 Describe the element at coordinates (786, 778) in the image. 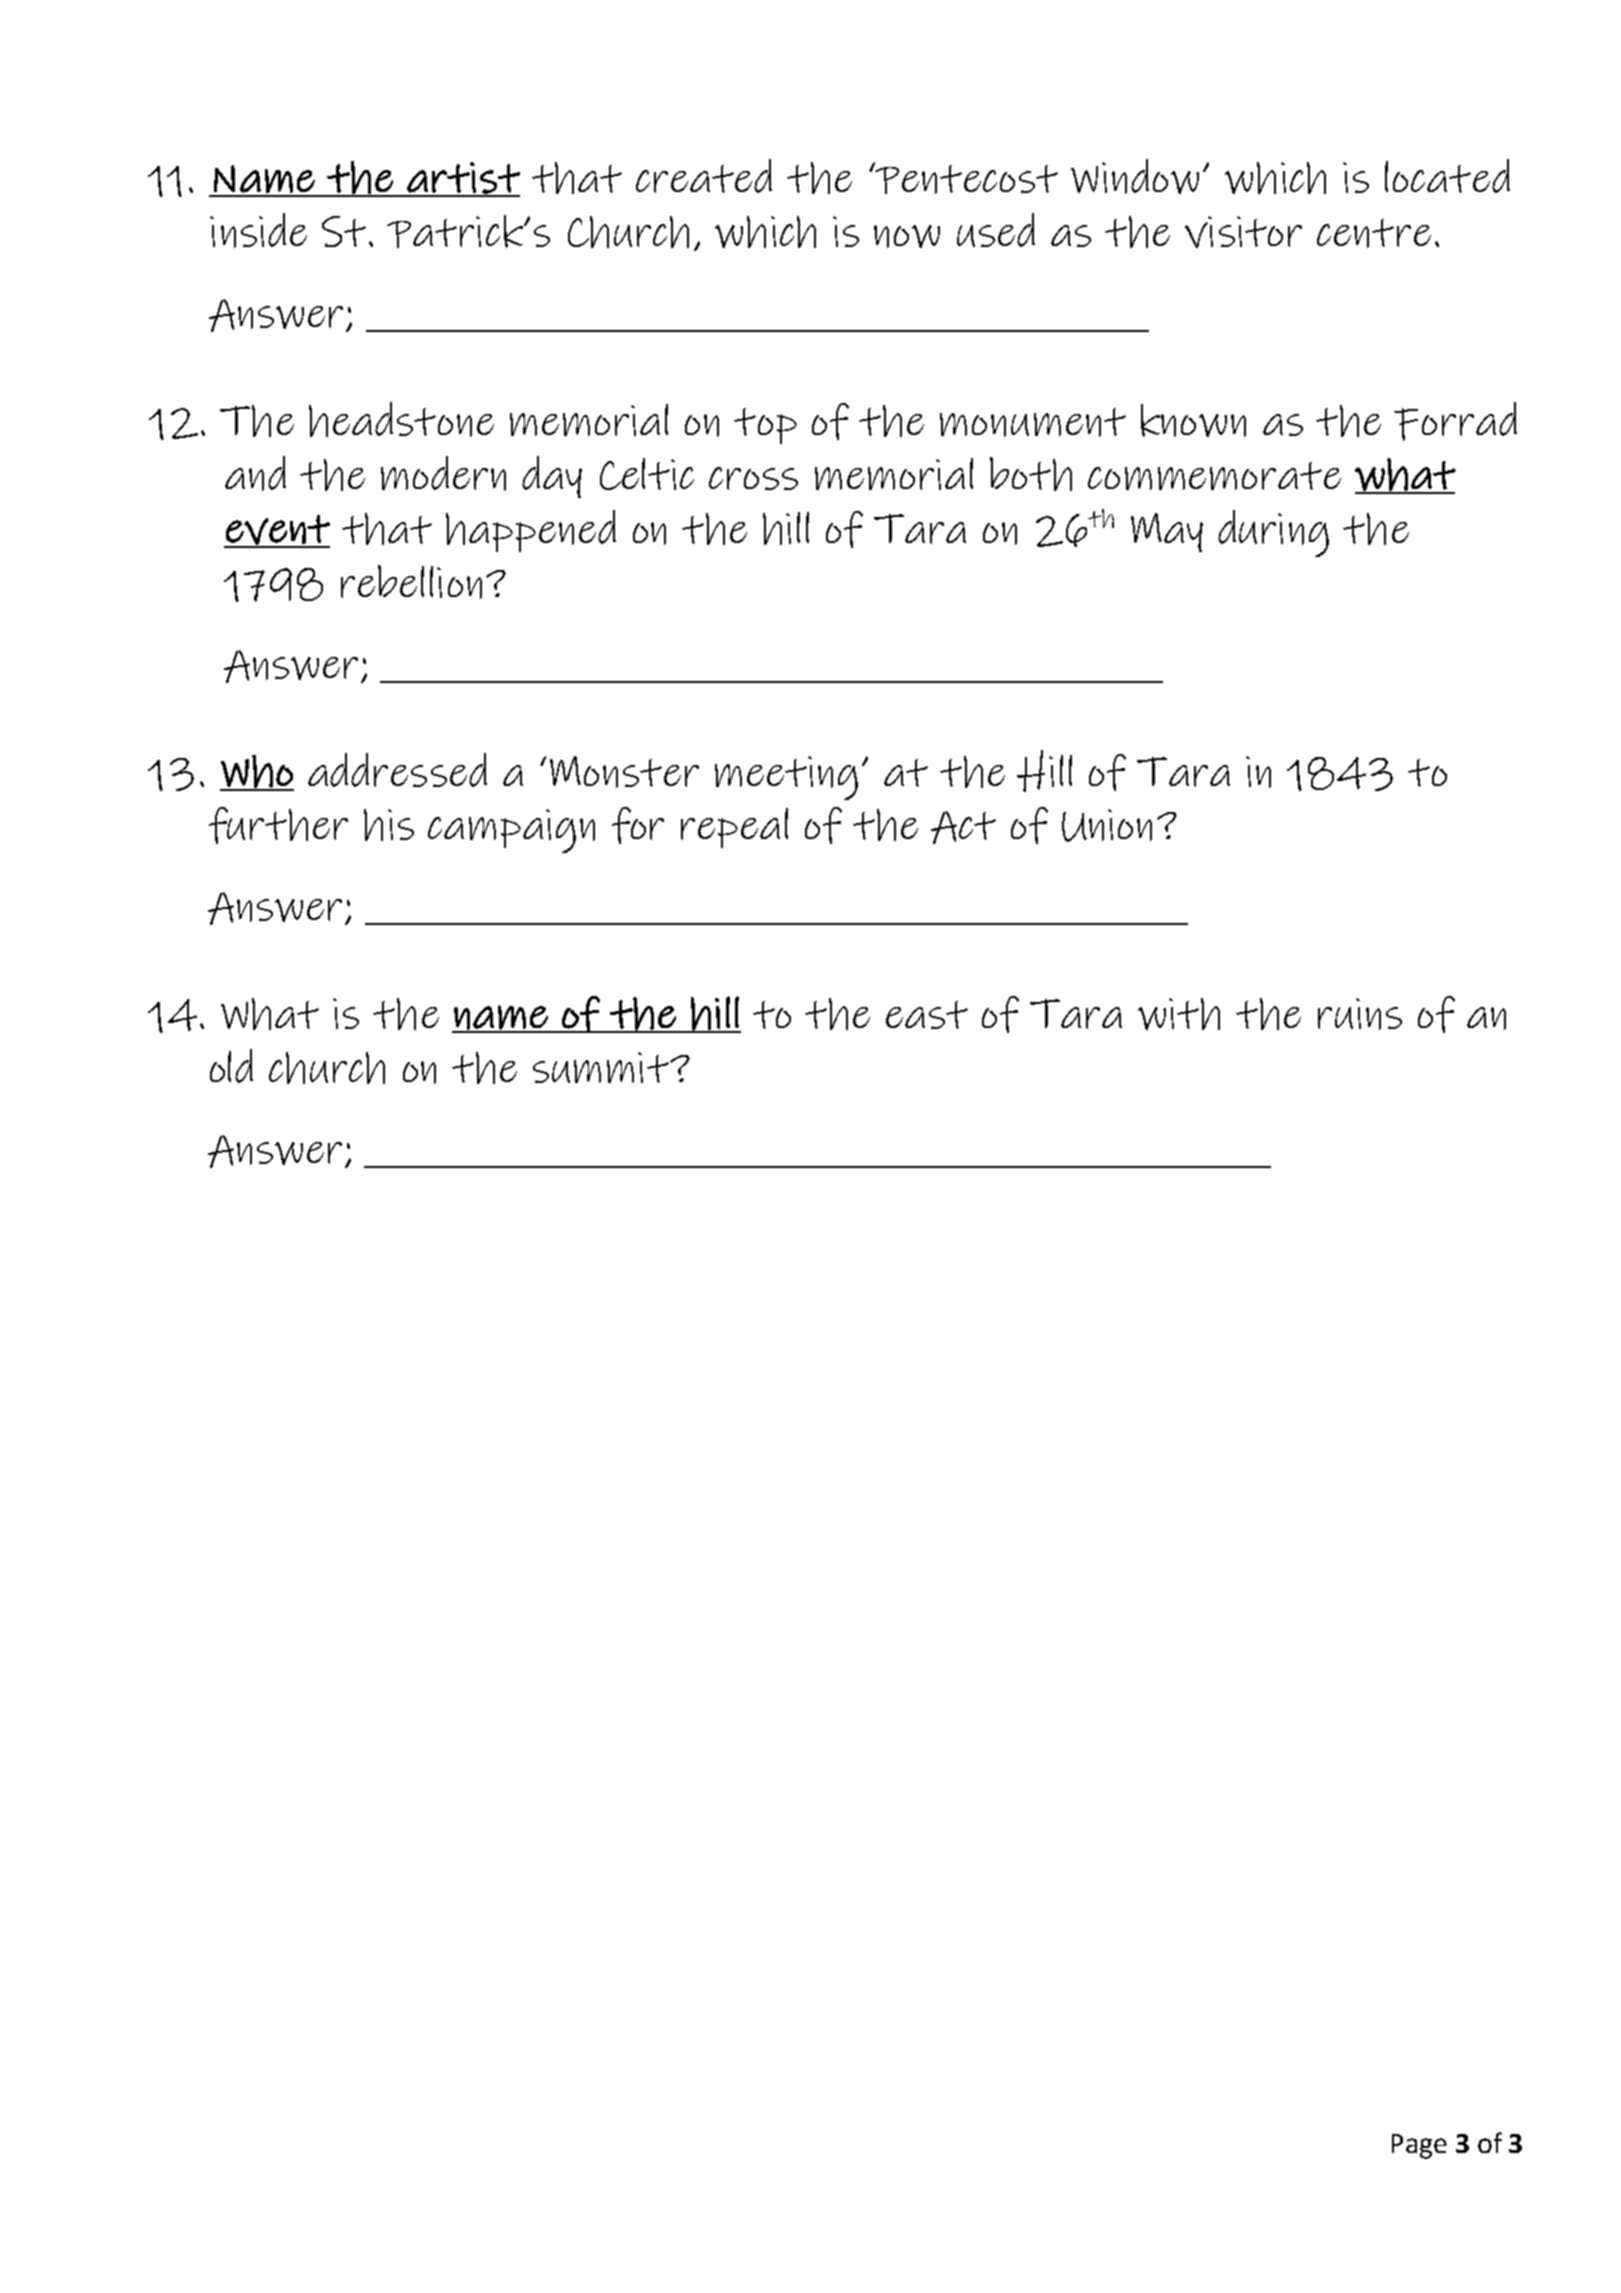

I see `meeting` at that location.
